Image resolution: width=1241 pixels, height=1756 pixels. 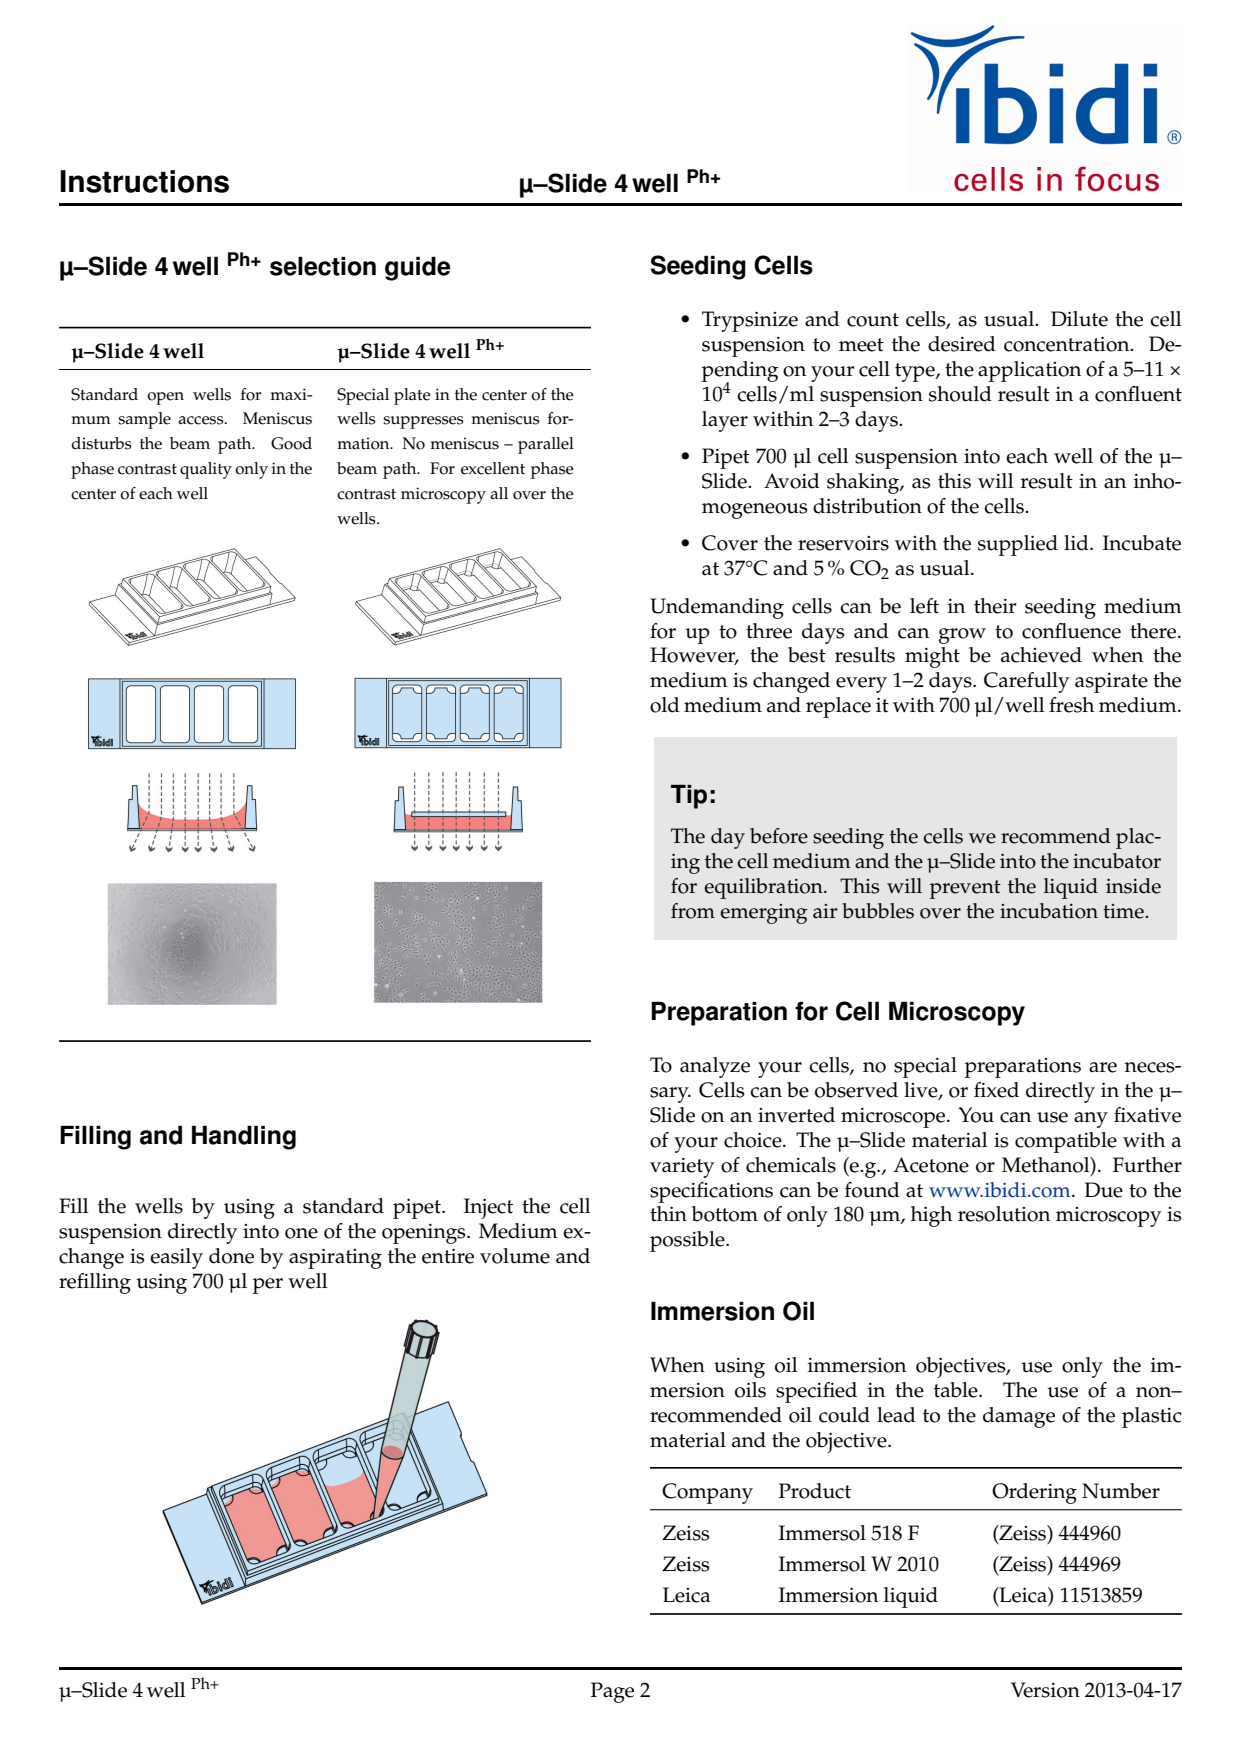 What do you see at coordinates (268, 1286) in the screenshot?
I see `per` at bounding box center [268, 1286].
